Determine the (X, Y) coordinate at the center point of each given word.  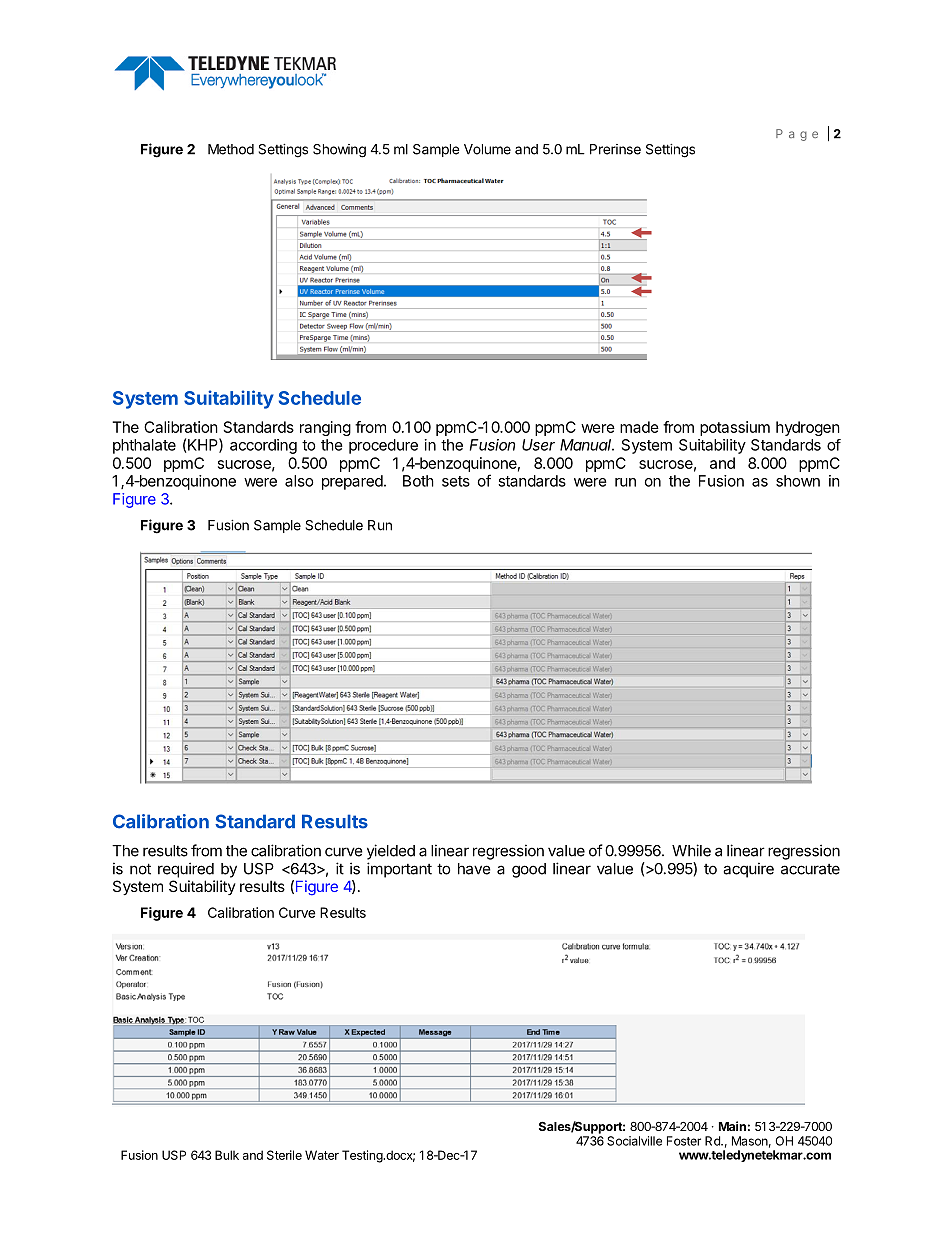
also (299, 481)
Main (732, 1126)
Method (231, 149)
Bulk (227, 1155)
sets (456, 481)
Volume (487, 149)
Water (322, 1155)
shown (798, 481)
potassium (735, 428)
